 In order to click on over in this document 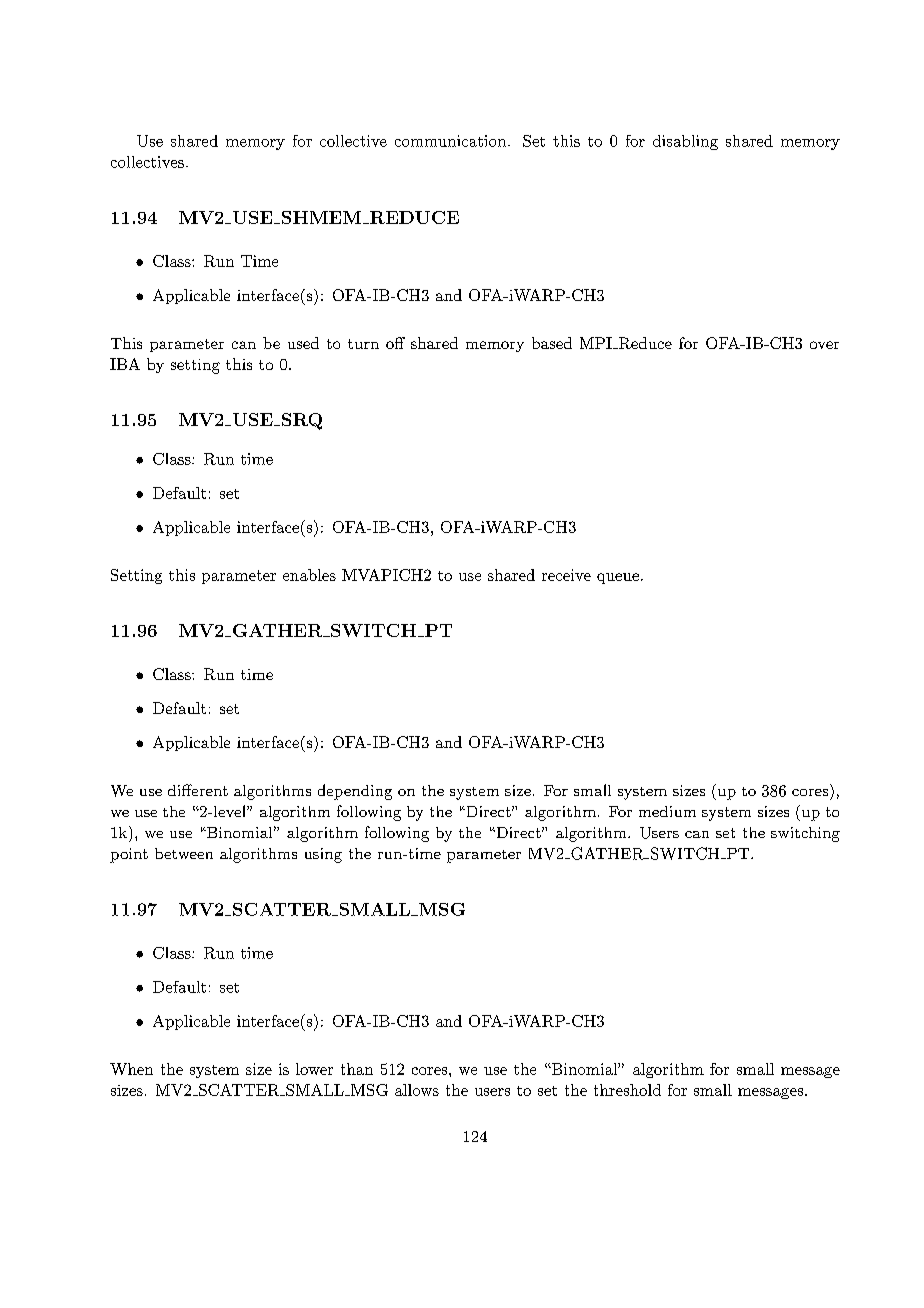, I will do `click(824, 345)`.
